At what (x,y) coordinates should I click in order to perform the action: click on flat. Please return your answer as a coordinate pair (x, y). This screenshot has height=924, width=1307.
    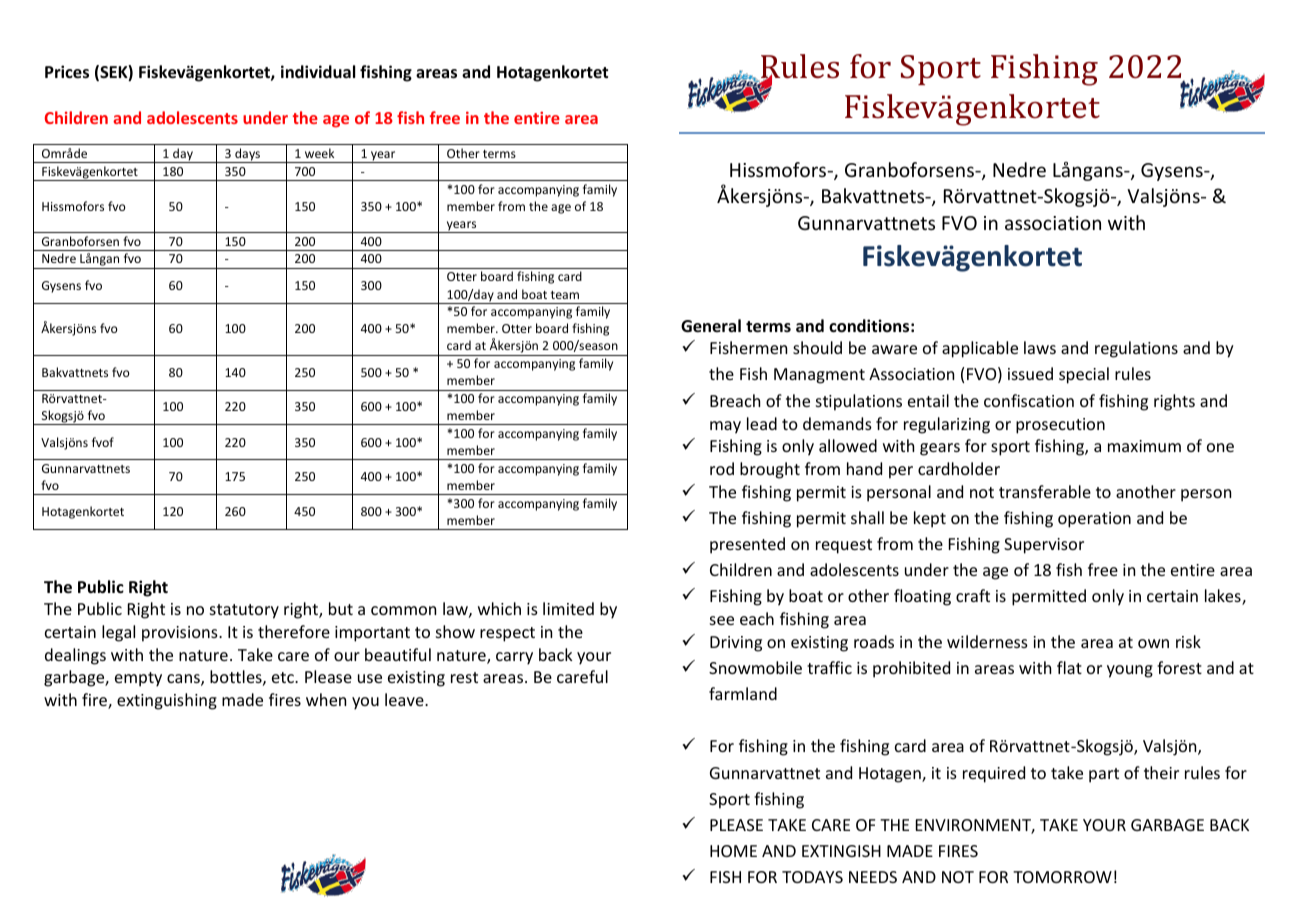
    Looking at the image, I should click on (1069, 667).
